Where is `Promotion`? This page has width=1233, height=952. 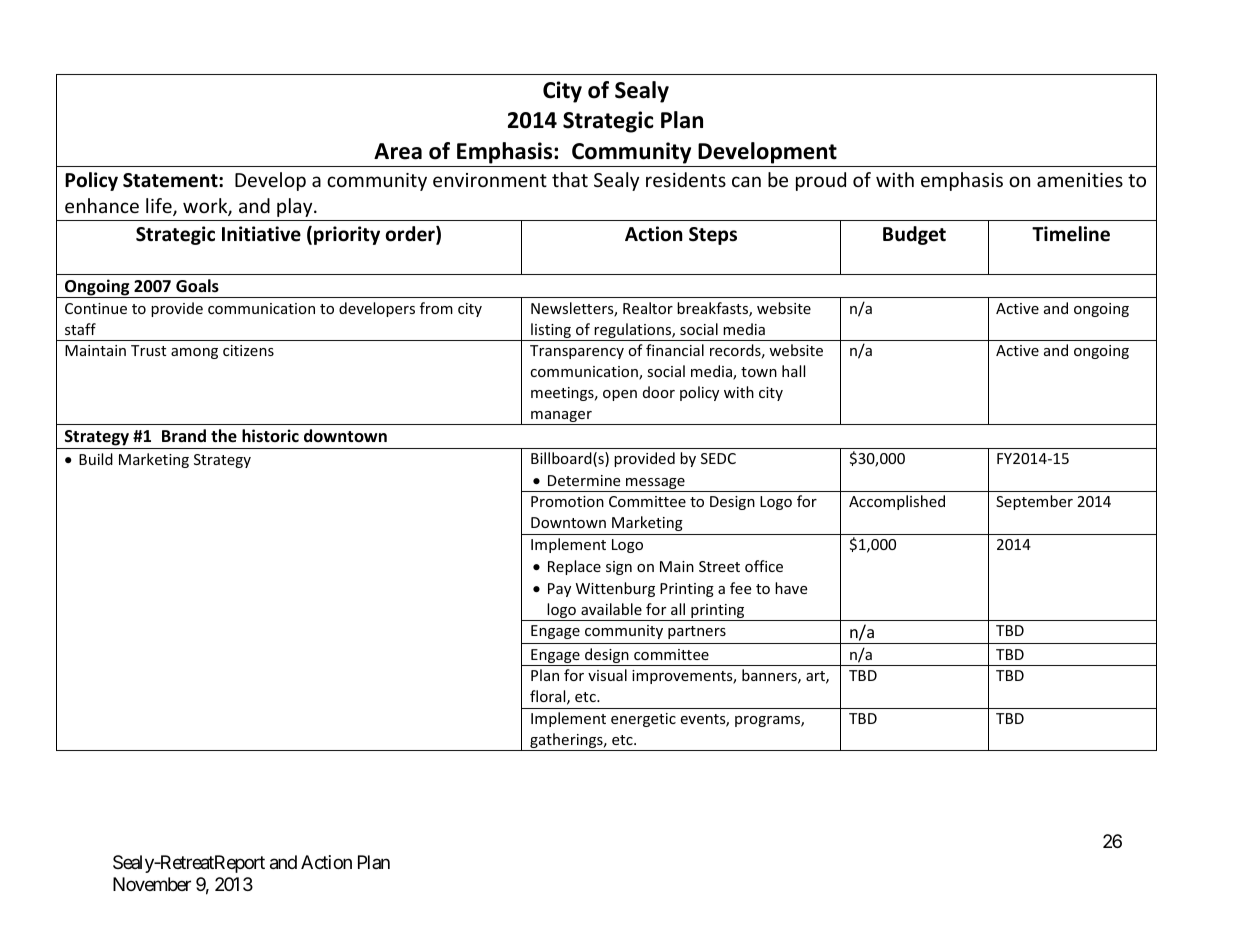
Promotion is located at coordinates (567, 501).
